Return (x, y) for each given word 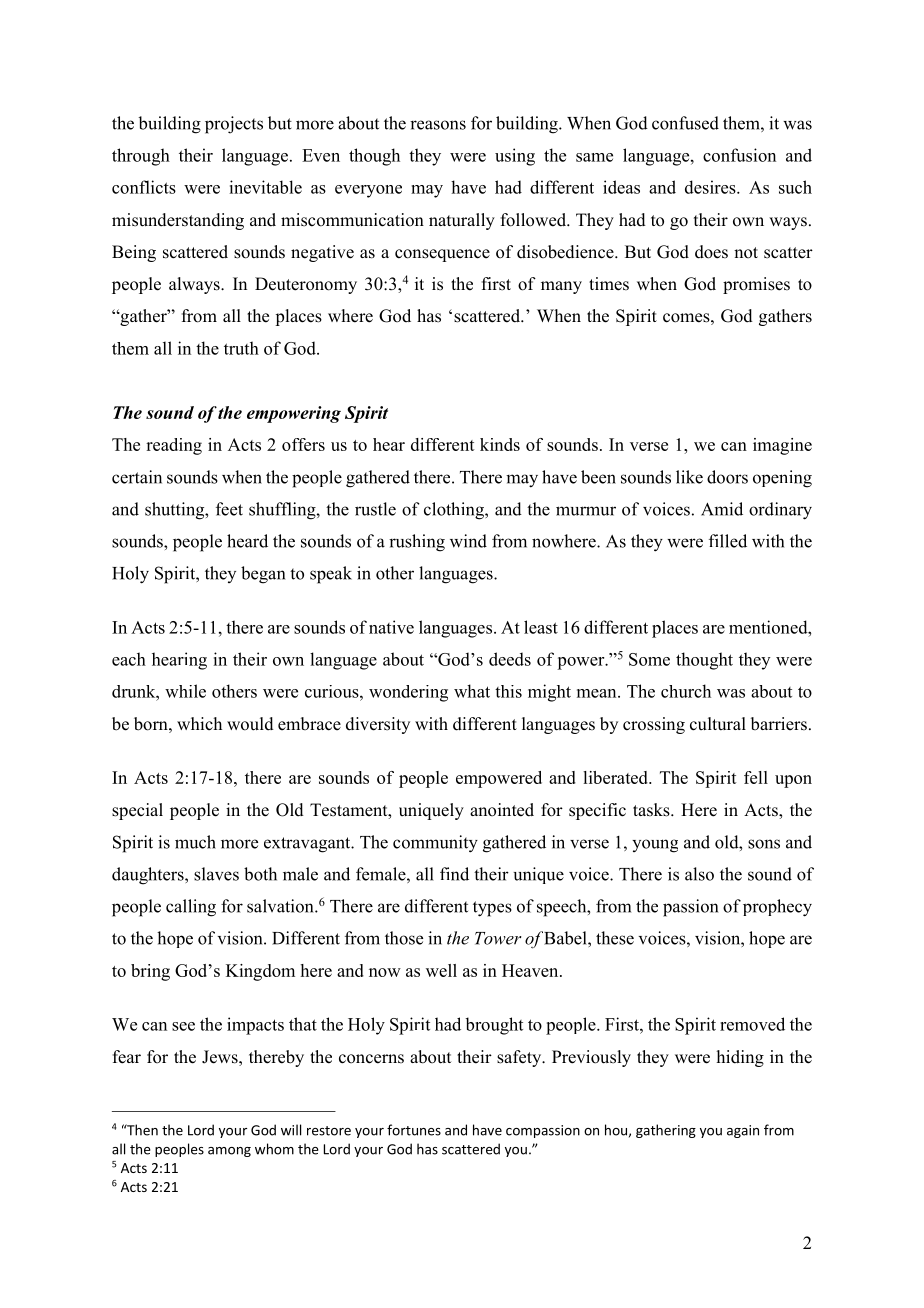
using (515, 157)
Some (649, 659)
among (229, 1152)
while (185, 691)
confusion (739, 155)
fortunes (414, 1130)
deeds (510, 659)
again (743, 1131)
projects (234, 125)
